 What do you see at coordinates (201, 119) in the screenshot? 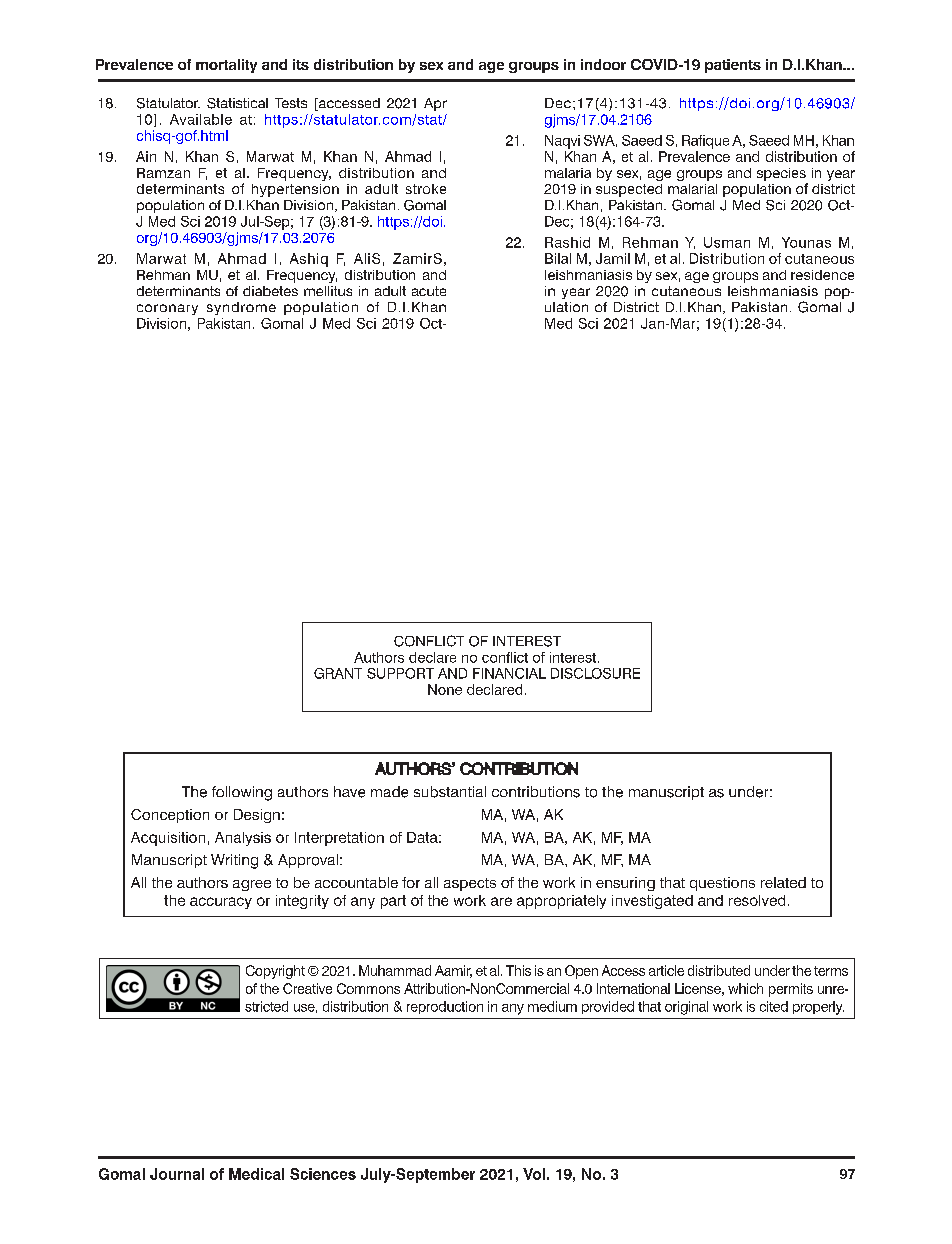
I see `Available` at bounding box center [201, 119].
